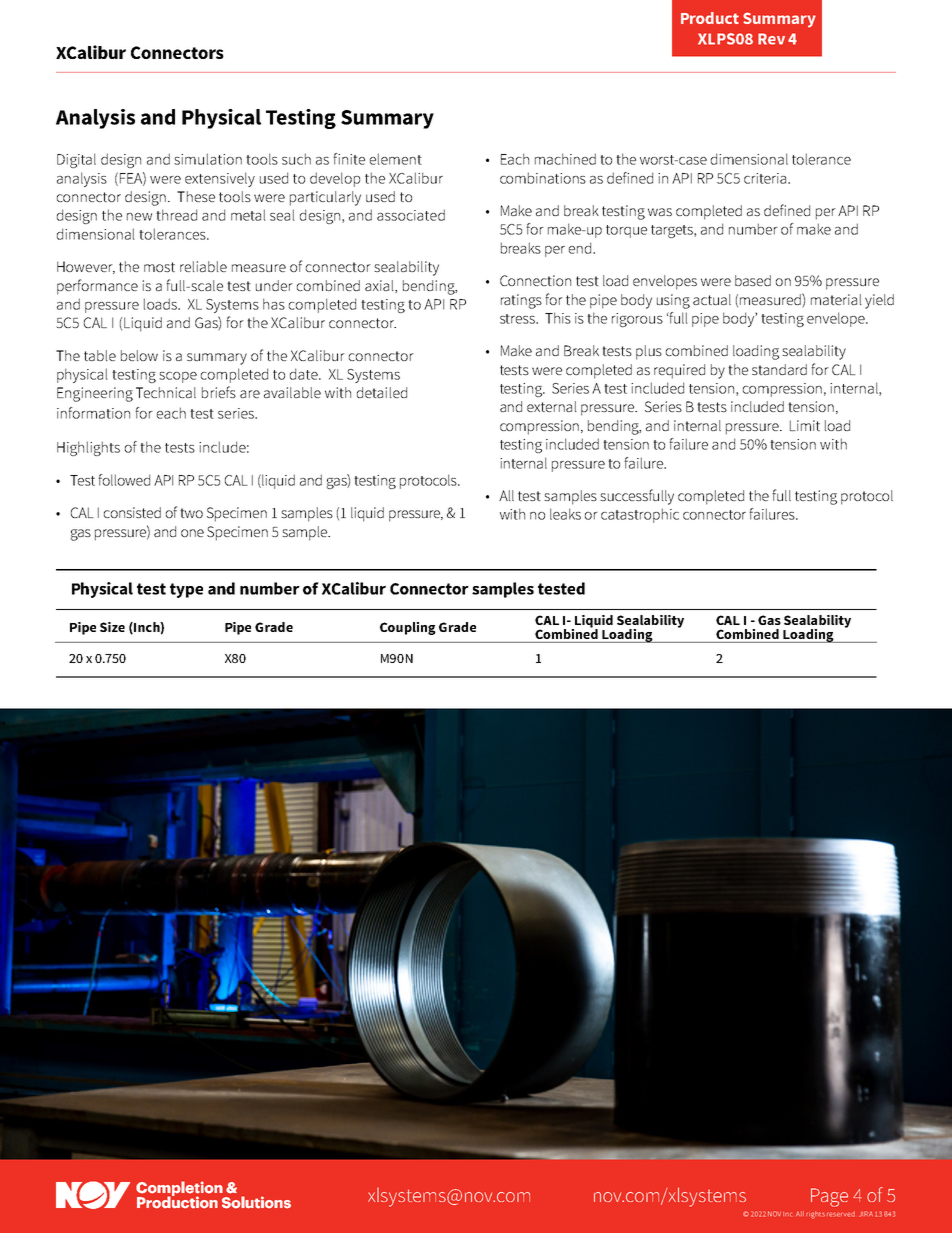 The image size is (952, 1233). Describe the element at coordinates (805, 425) in the image. I see `Limit` at that location.
